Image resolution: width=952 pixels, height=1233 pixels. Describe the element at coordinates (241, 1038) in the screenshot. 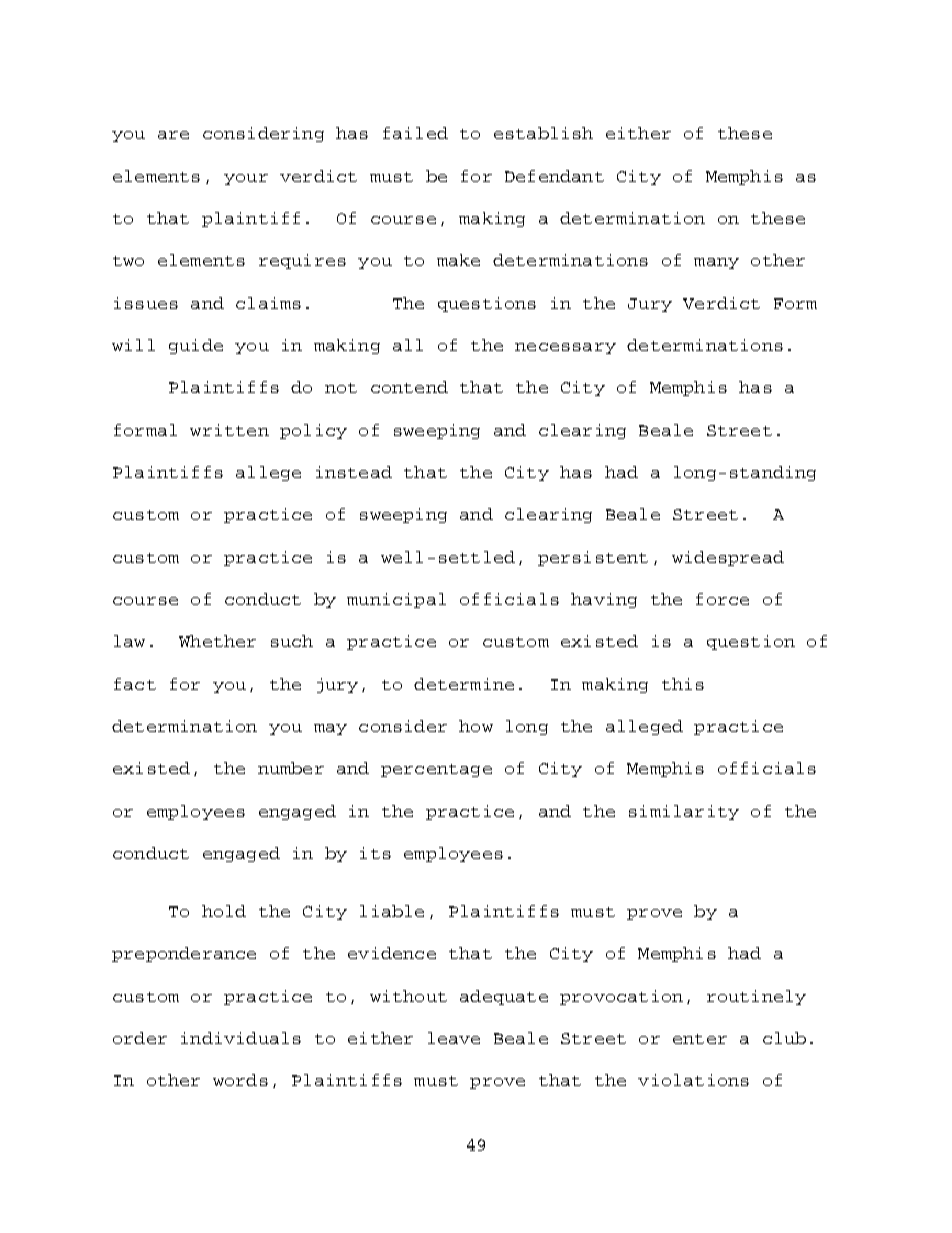

I see `individuals` at that location.
